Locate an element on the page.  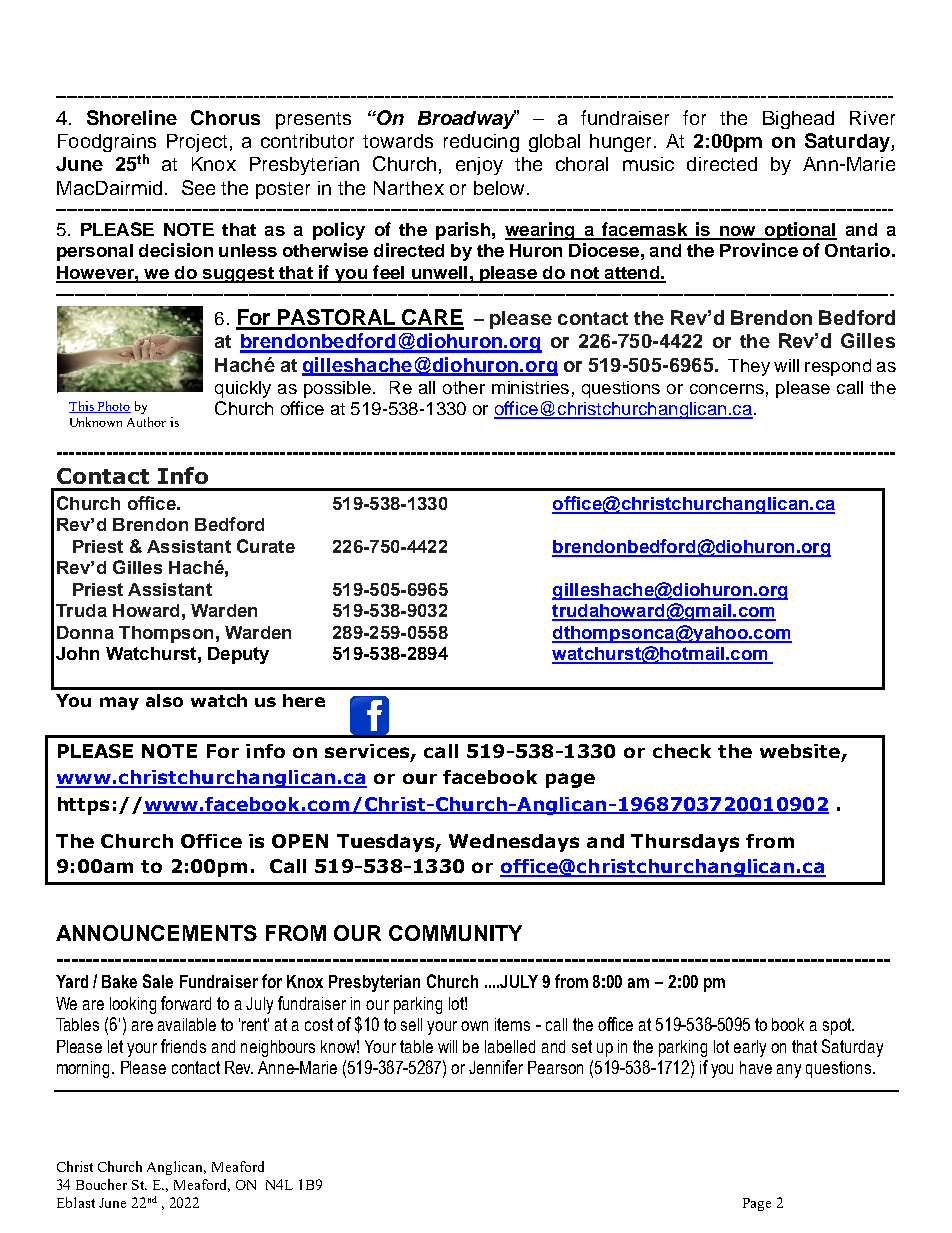
Project is located at coordinates (197, 143).
